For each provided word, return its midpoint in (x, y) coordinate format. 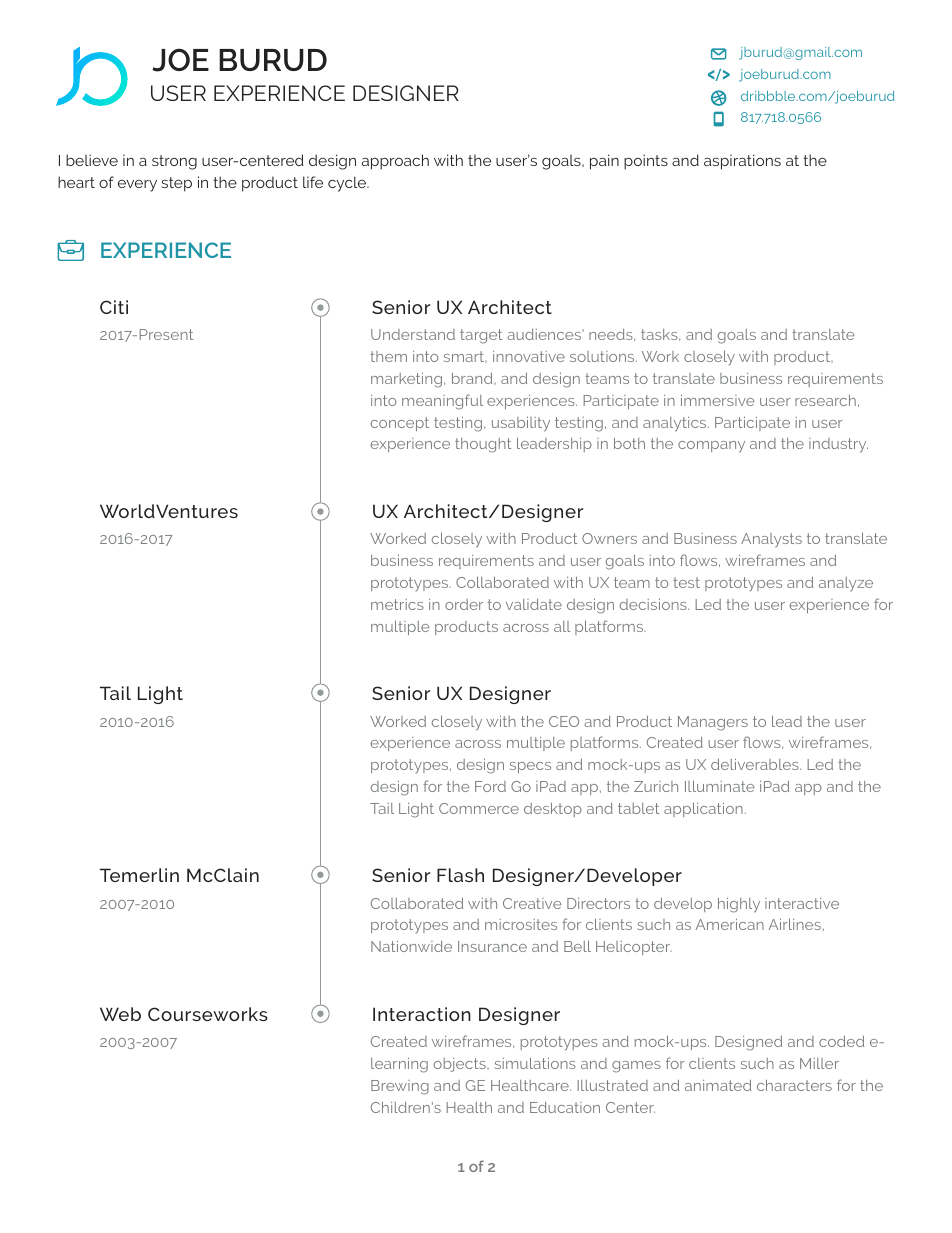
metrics (397, 604)
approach (395, 162)
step (176, 184)
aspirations (742, 162)
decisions (654, 604)
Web (120, 1014)
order (464, 604)
